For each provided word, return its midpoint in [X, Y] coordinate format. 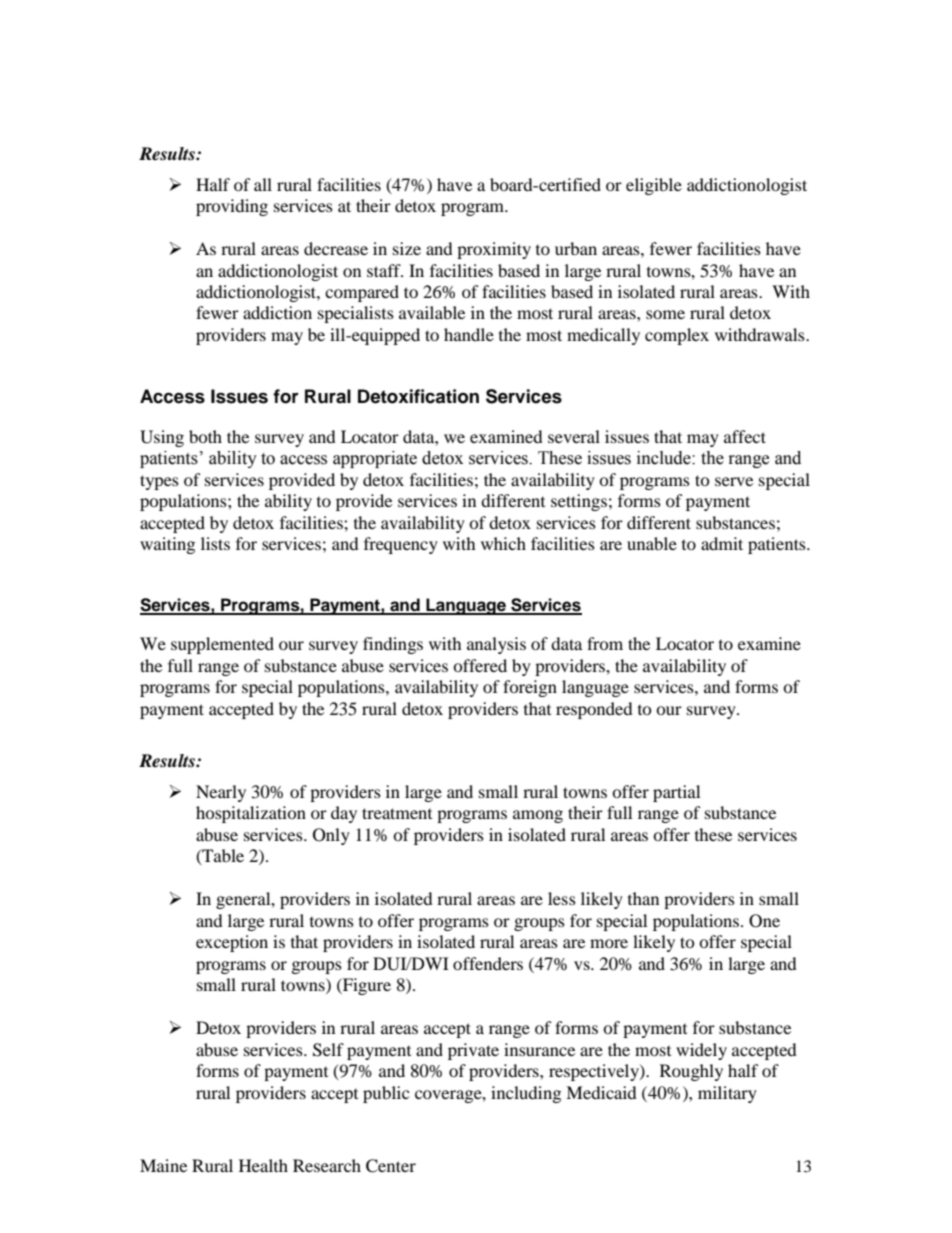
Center [391, 1166]
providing [232, 207]
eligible [654, 186]
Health [263, 1165]
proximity [494, 250]
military [727, 1094]
